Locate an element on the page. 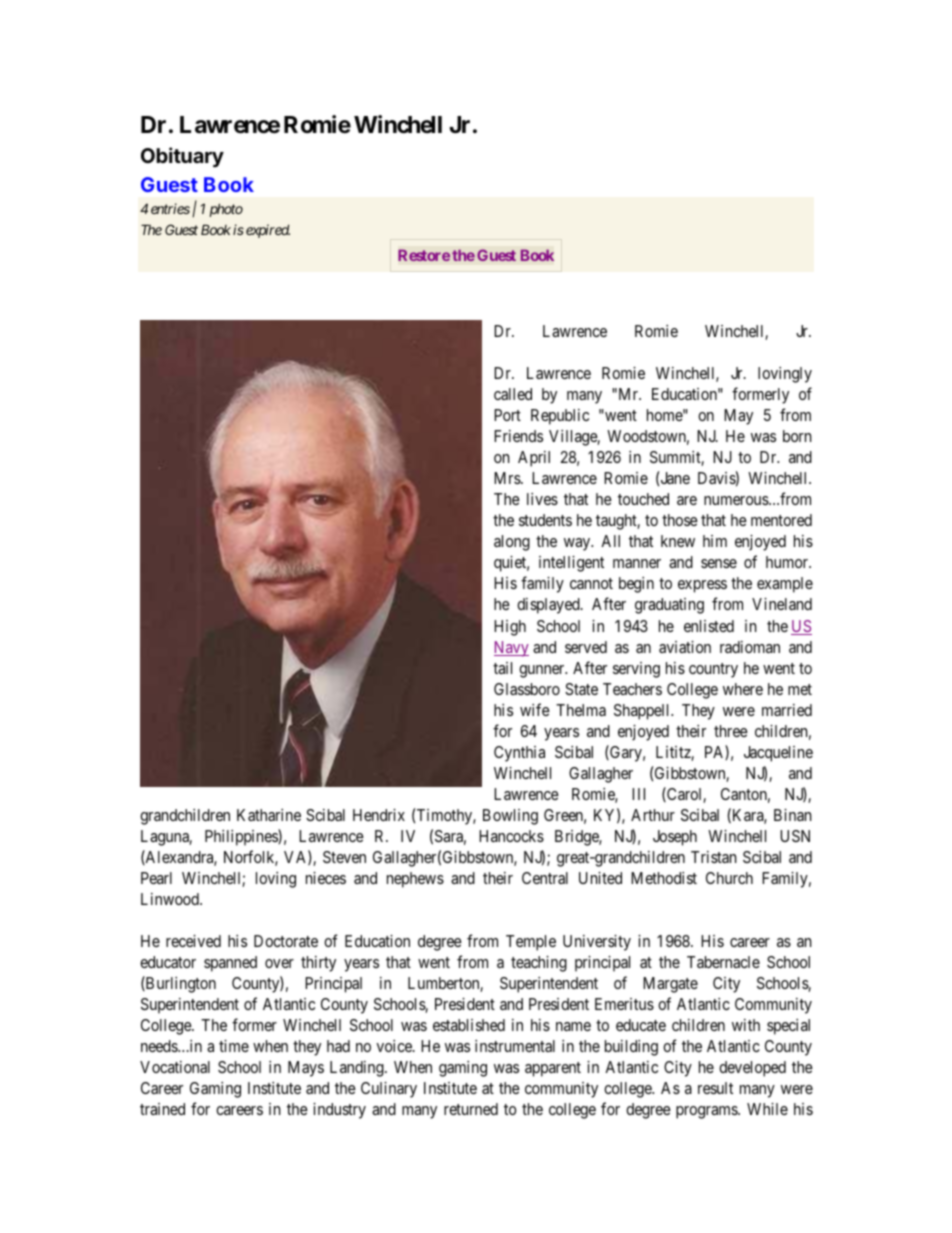 Image resolution: width=952 pixels, height=1233 pixels. Jacqueline is located at coordinates (778, 754).
